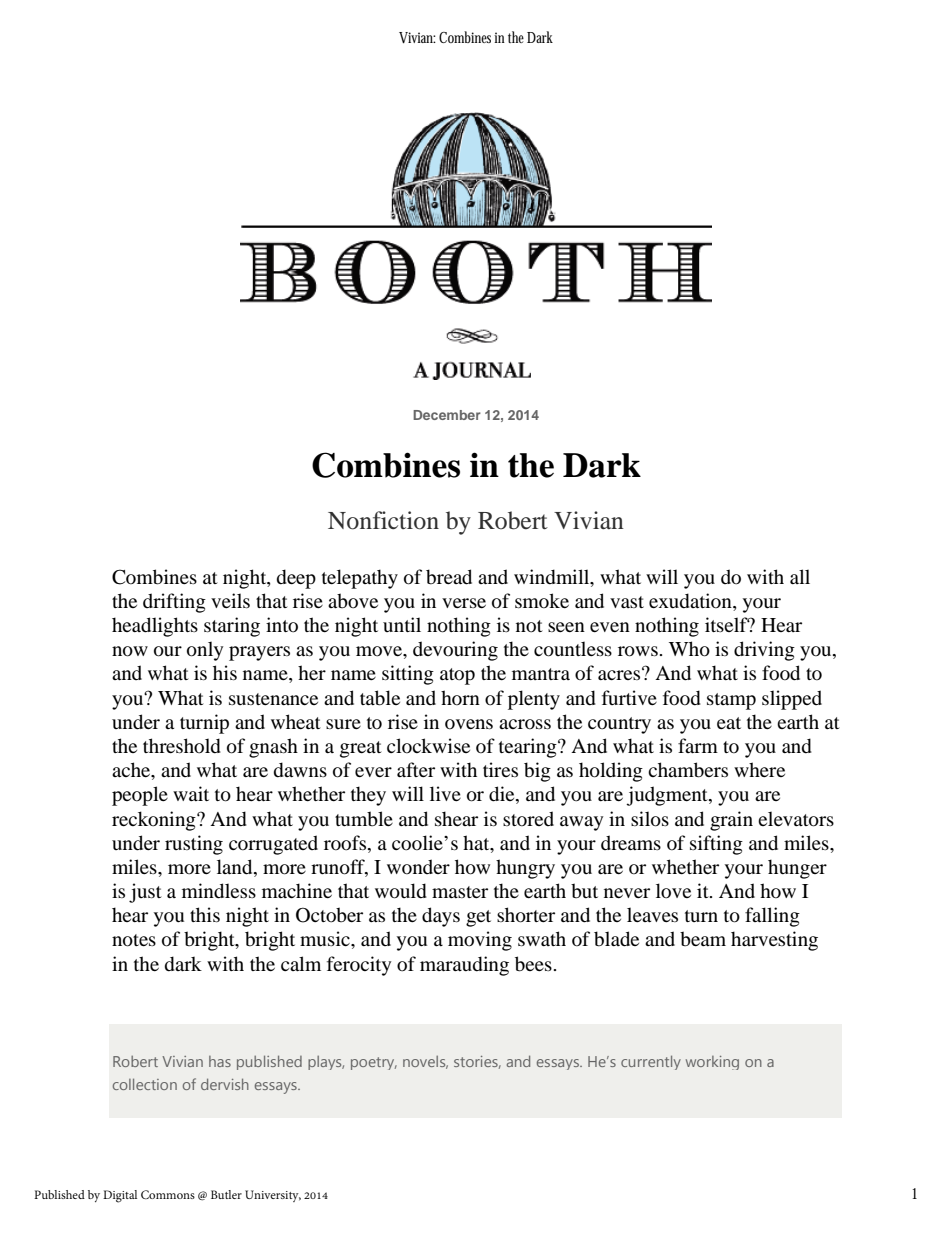  I want to click on Butler, so click(226, 1194).
